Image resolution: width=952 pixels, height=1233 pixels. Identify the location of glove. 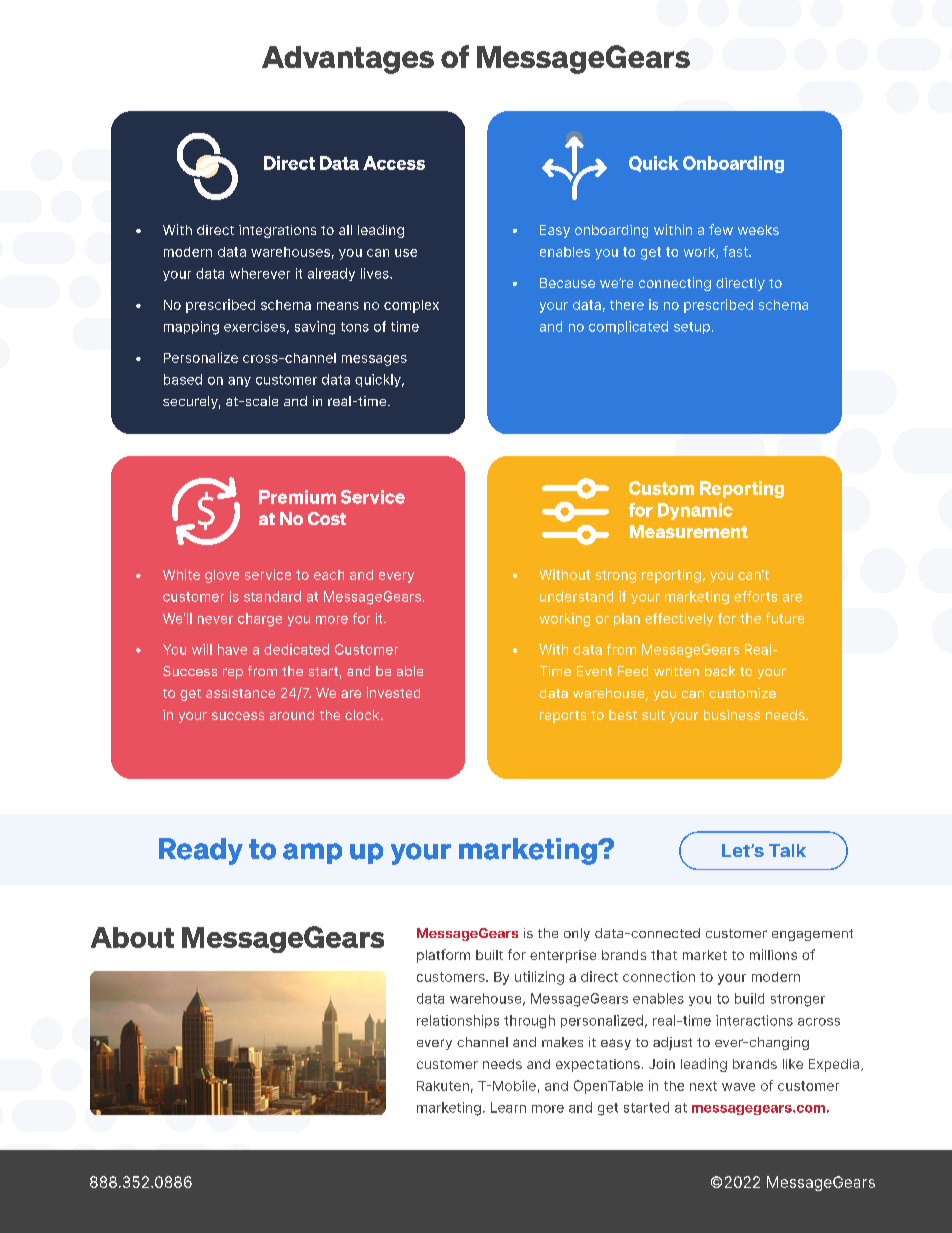
(222, 576).
